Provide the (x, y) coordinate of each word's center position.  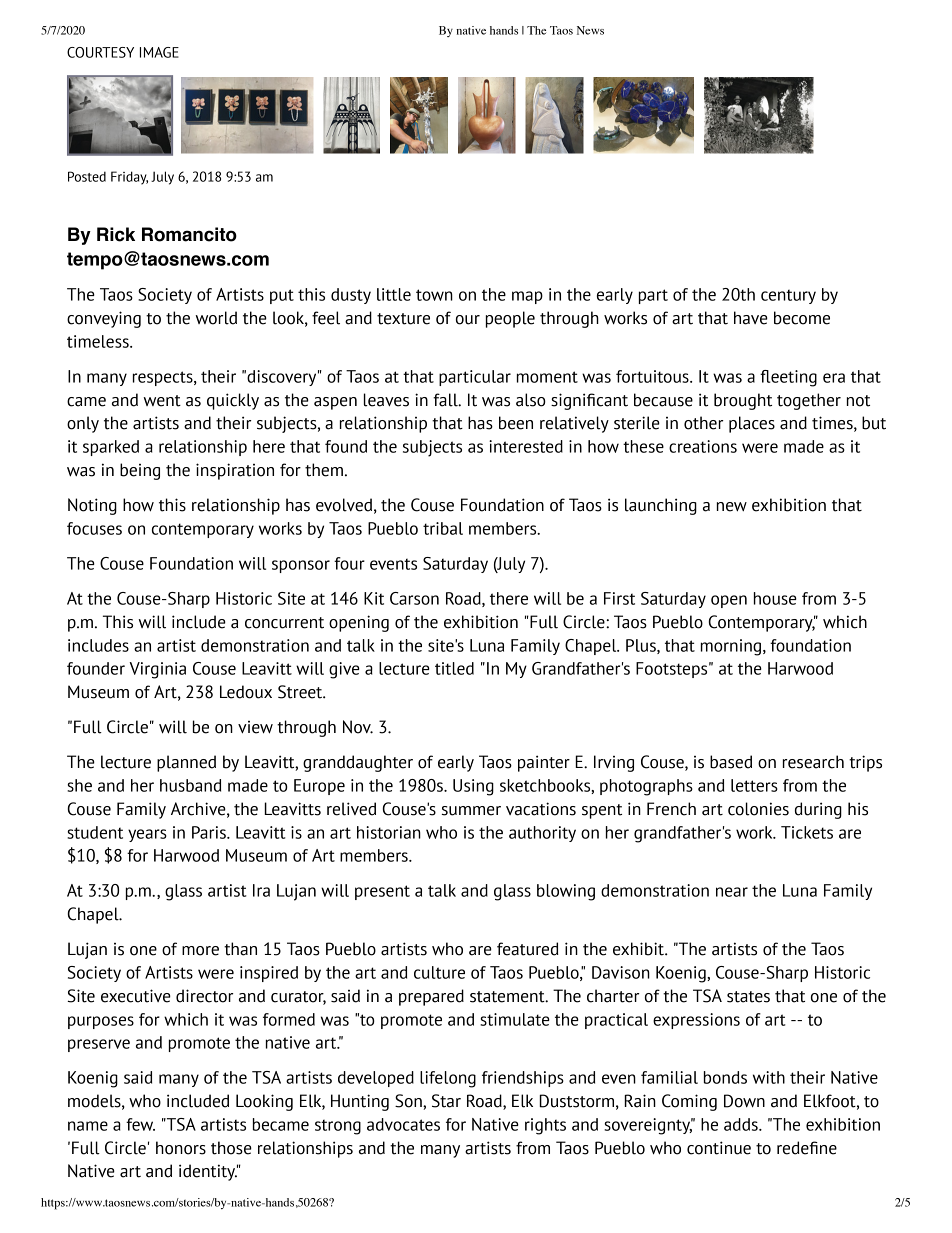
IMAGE (159, 52)
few (140, 1124)
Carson (414, 598)
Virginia (157, 670)
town (434, 295)
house (775, 598)
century (788, 297)
